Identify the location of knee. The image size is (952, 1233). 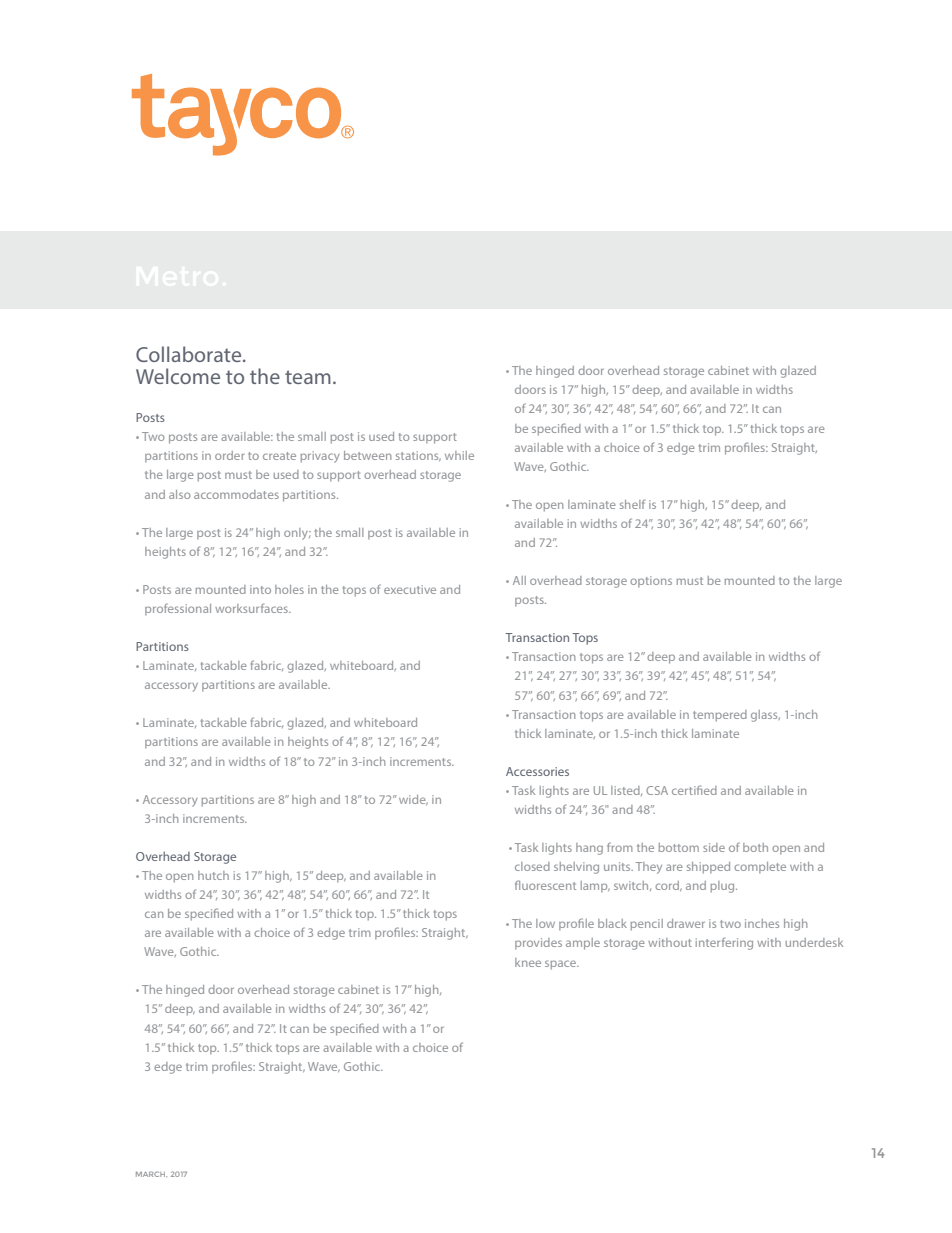
(528, 962).
